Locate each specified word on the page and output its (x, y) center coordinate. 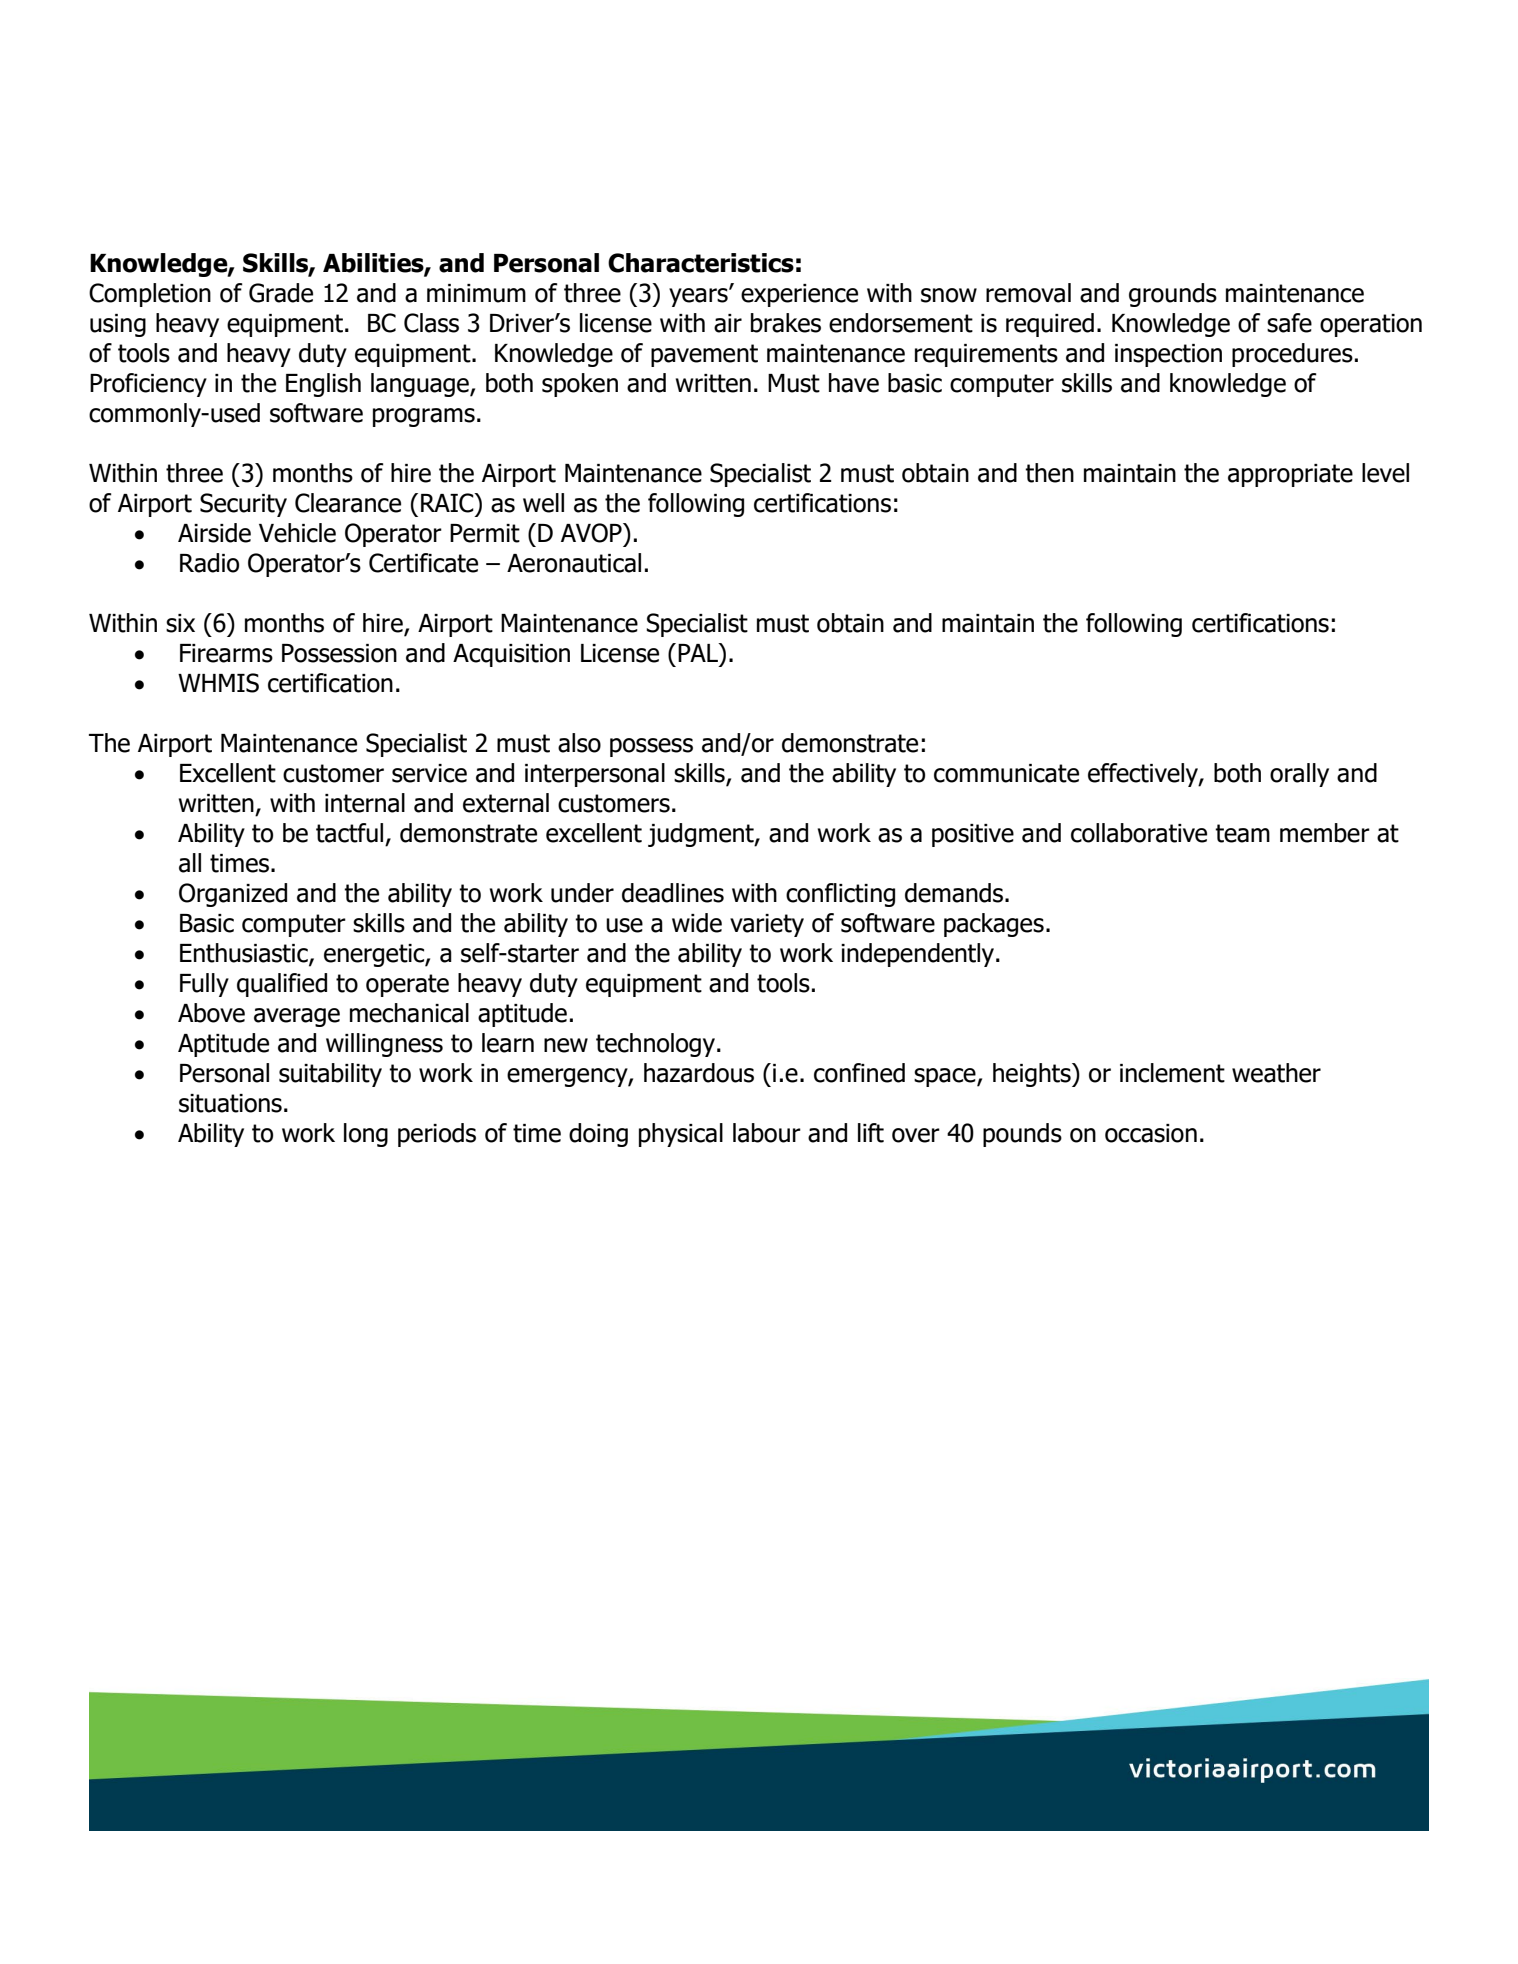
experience (799, 295)
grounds (1173, 295)
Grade (281, 293)
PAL (699, 652)
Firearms (226, 653)
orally (1299, 775)
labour (767, 1133)
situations (230, 1103)
